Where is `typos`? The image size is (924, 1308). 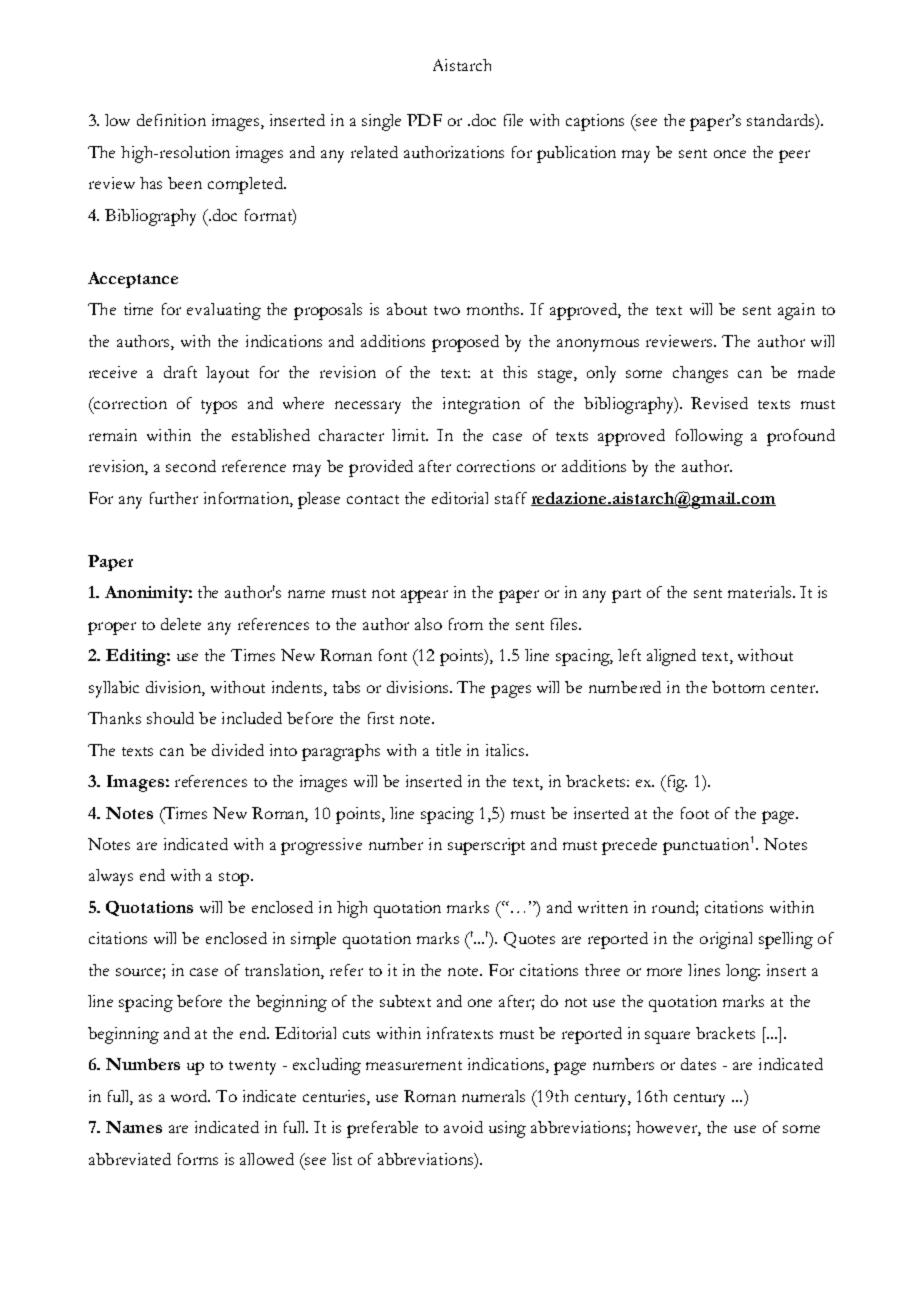
typos is located at coordinates (219, 407).
